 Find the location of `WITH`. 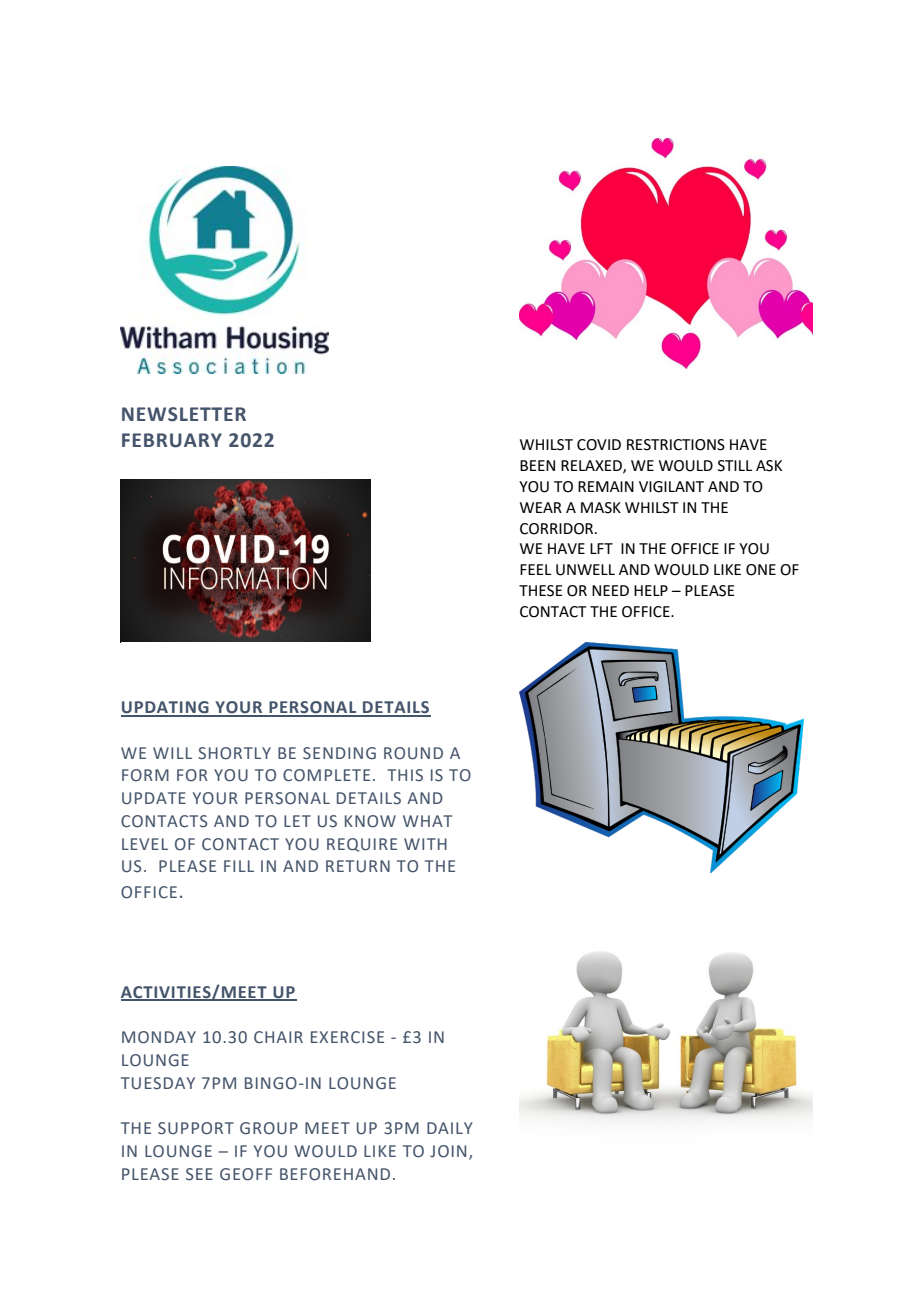

WITH is located at coordinates (425, 844).
